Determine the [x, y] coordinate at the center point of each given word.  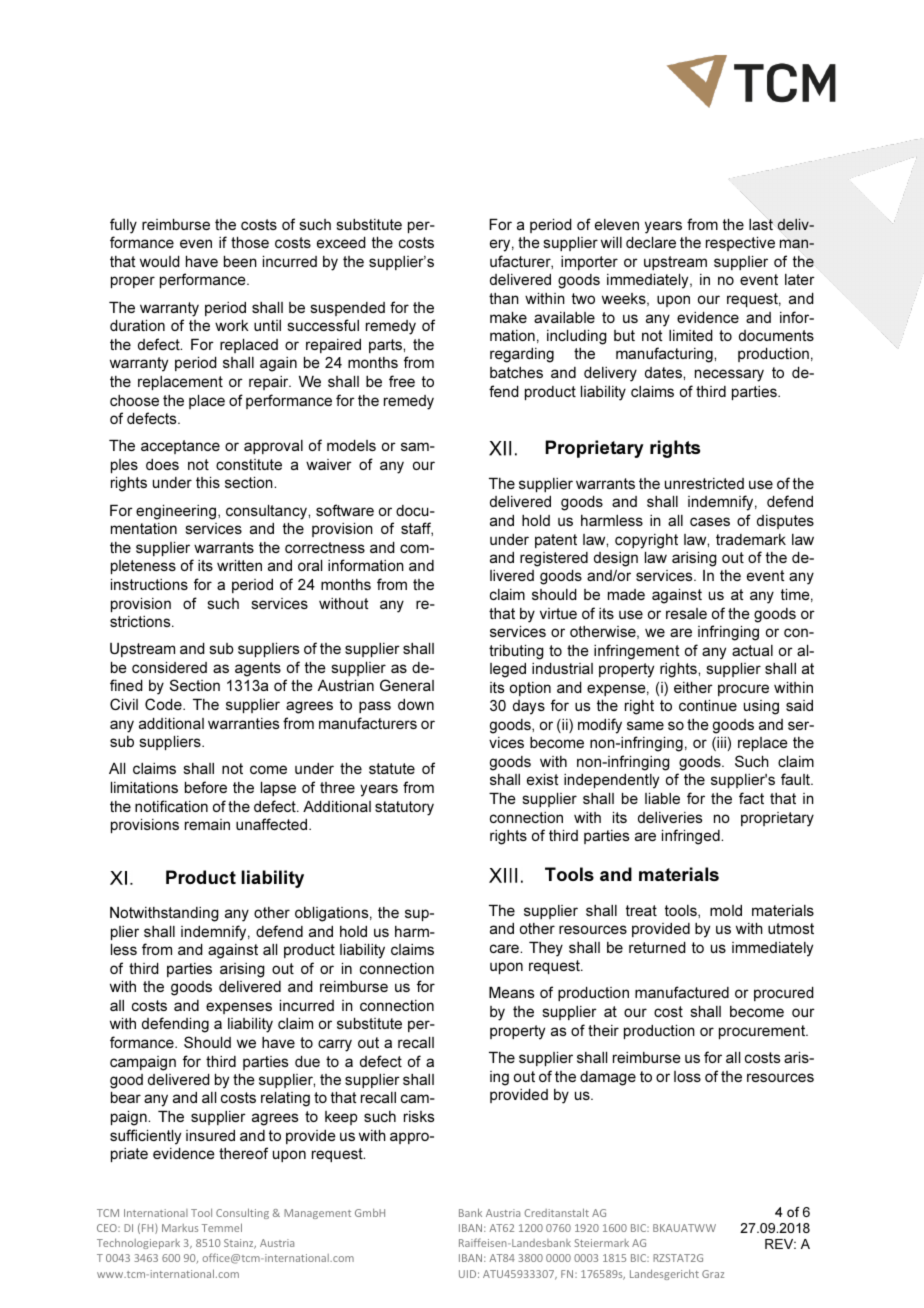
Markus [180, 1228]
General [407, 685]
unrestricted [704, 483]
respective [740, 244]
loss [687, 1076]
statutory [404, 808]
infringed [692, 837]
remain [207, 824]
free [402, 381]
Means [511, 992]
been [240, 261]
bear [126, 1097]
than [504, 298]
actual [752, 650]
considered [169, 667]
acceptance [180, 447]
